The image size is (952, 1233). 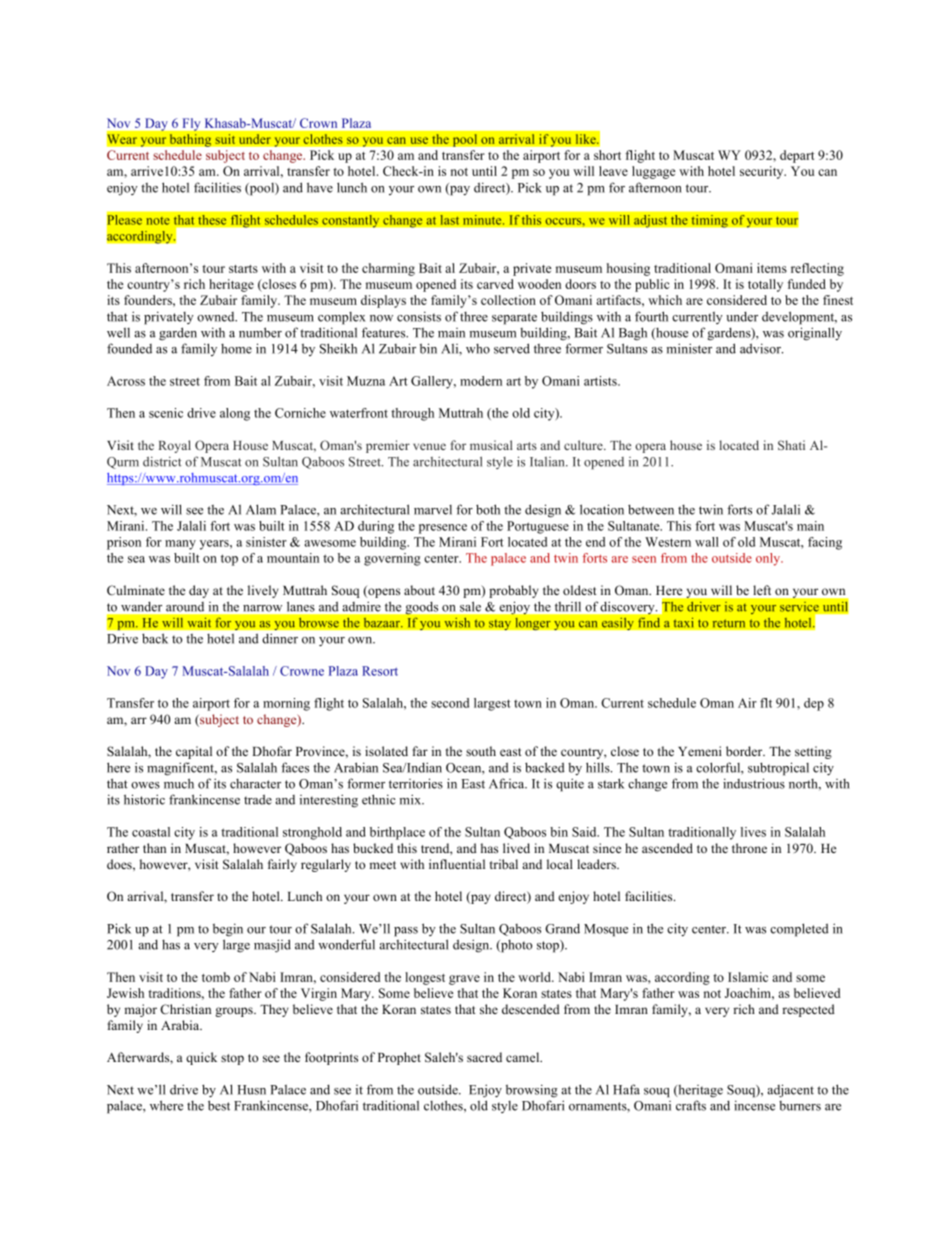 What do you see at coordinates (175, 446) in the screenshot?
I see `Royal` at bounding box center [175, 446].
